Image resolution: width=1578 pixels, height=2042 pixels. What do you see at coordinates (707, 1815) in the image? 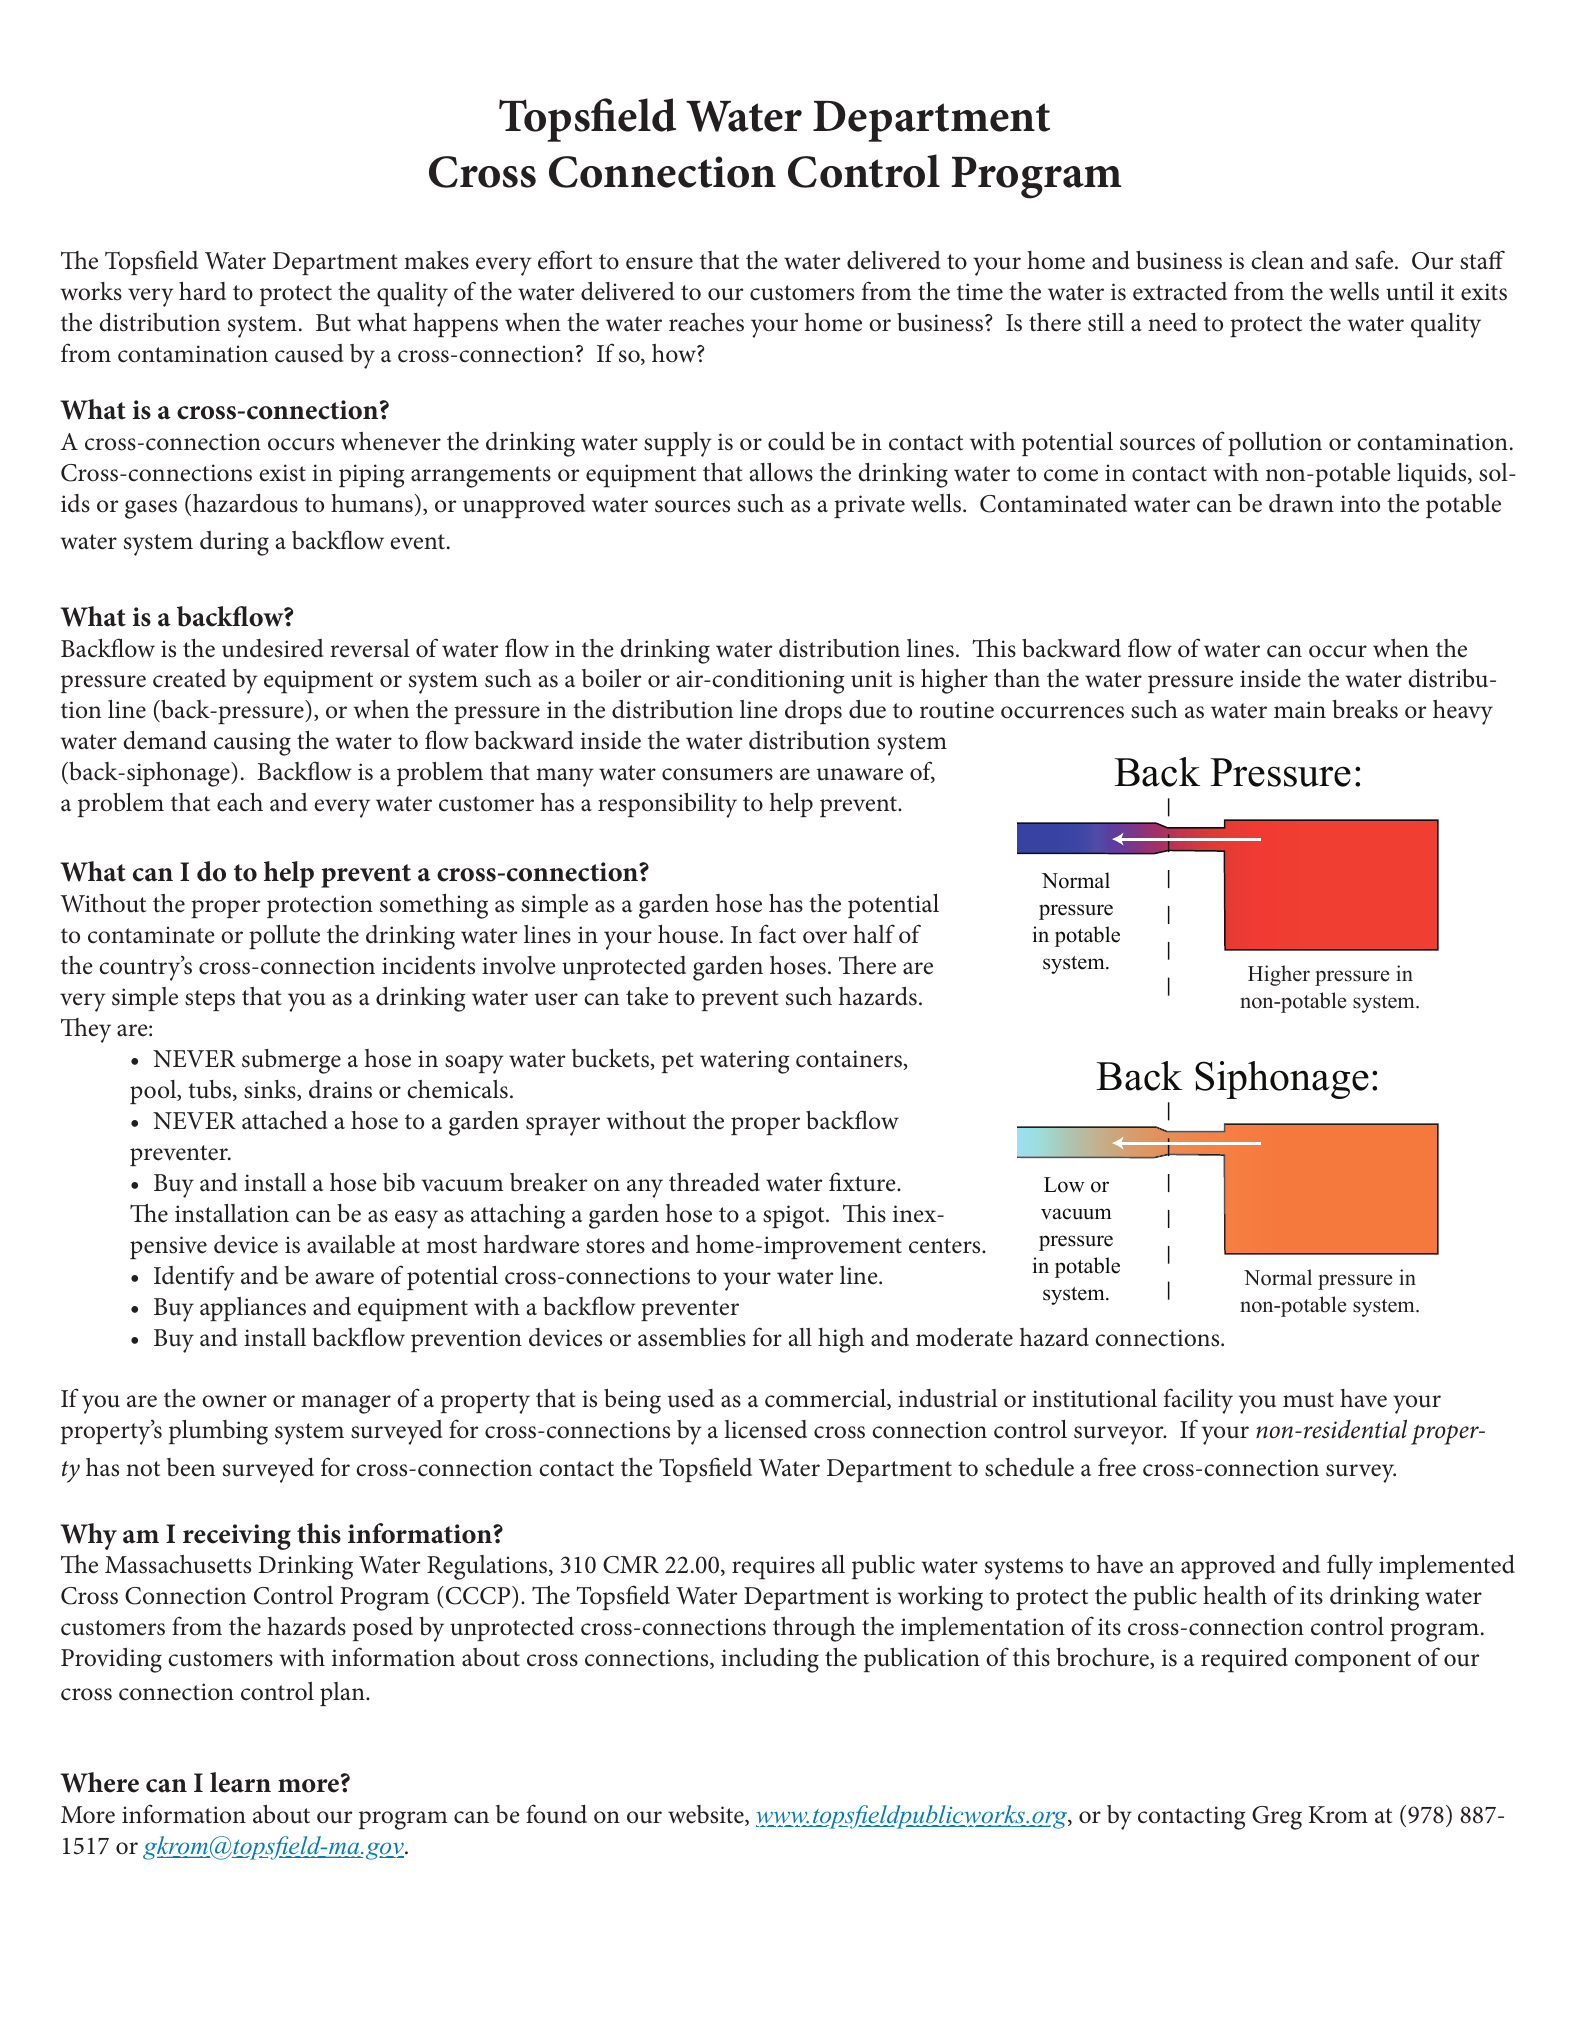
I see `website` at bounding box center [707, 1815].
